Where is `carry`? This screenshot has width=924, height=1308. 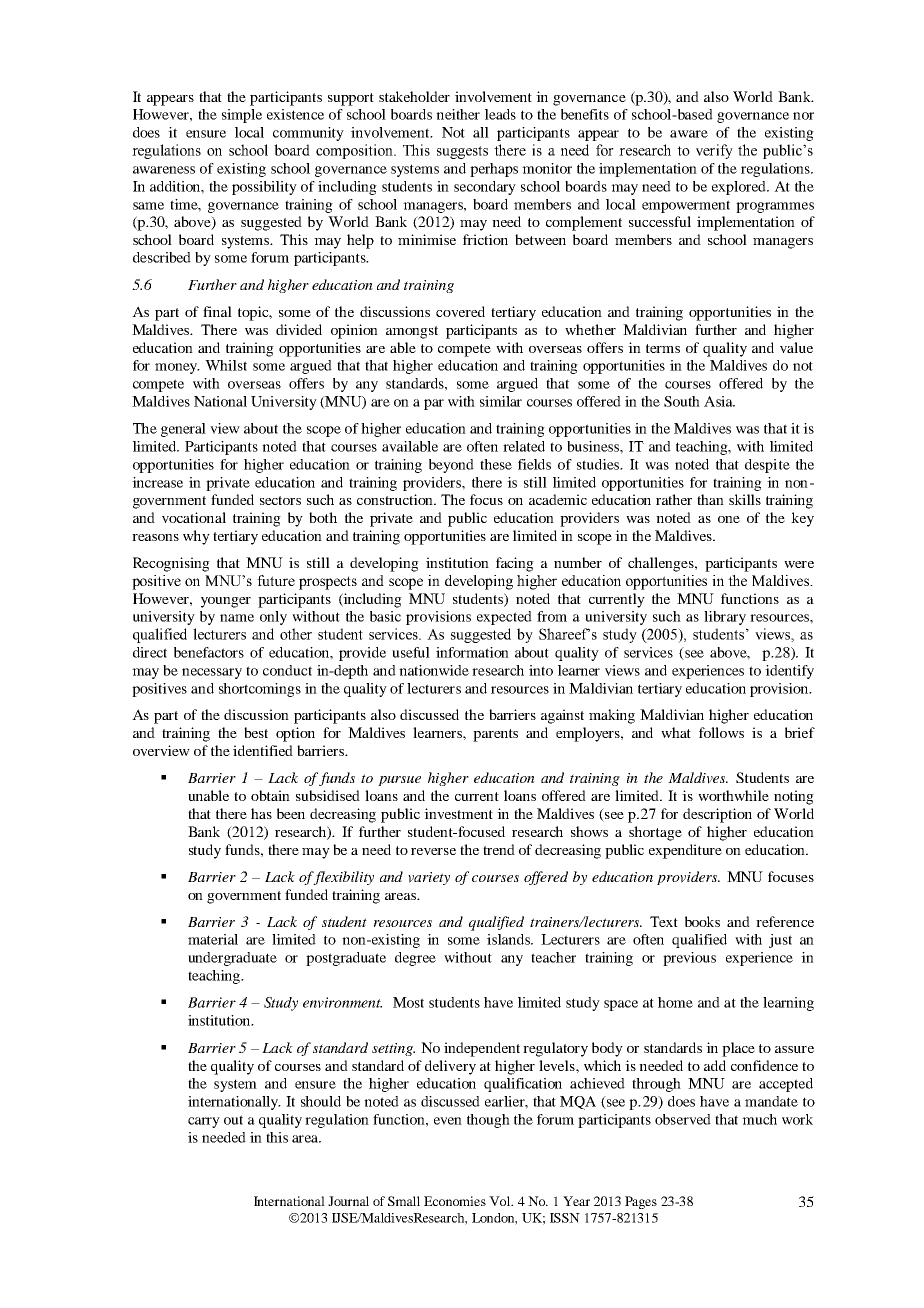 carry is located at coordinates (204, 1122).
